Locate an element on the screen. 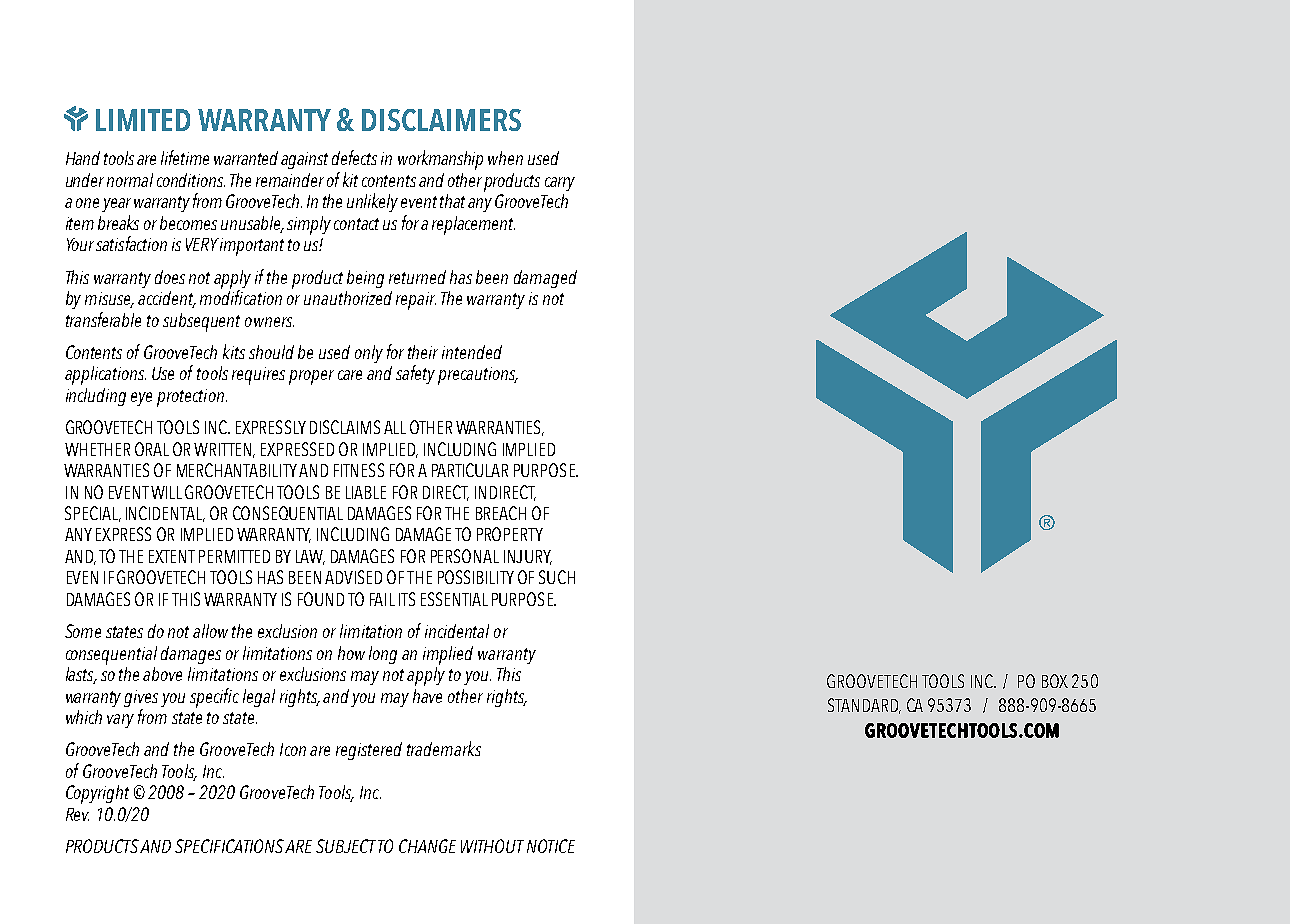  lifetime is located at coordinates (185, 157).
